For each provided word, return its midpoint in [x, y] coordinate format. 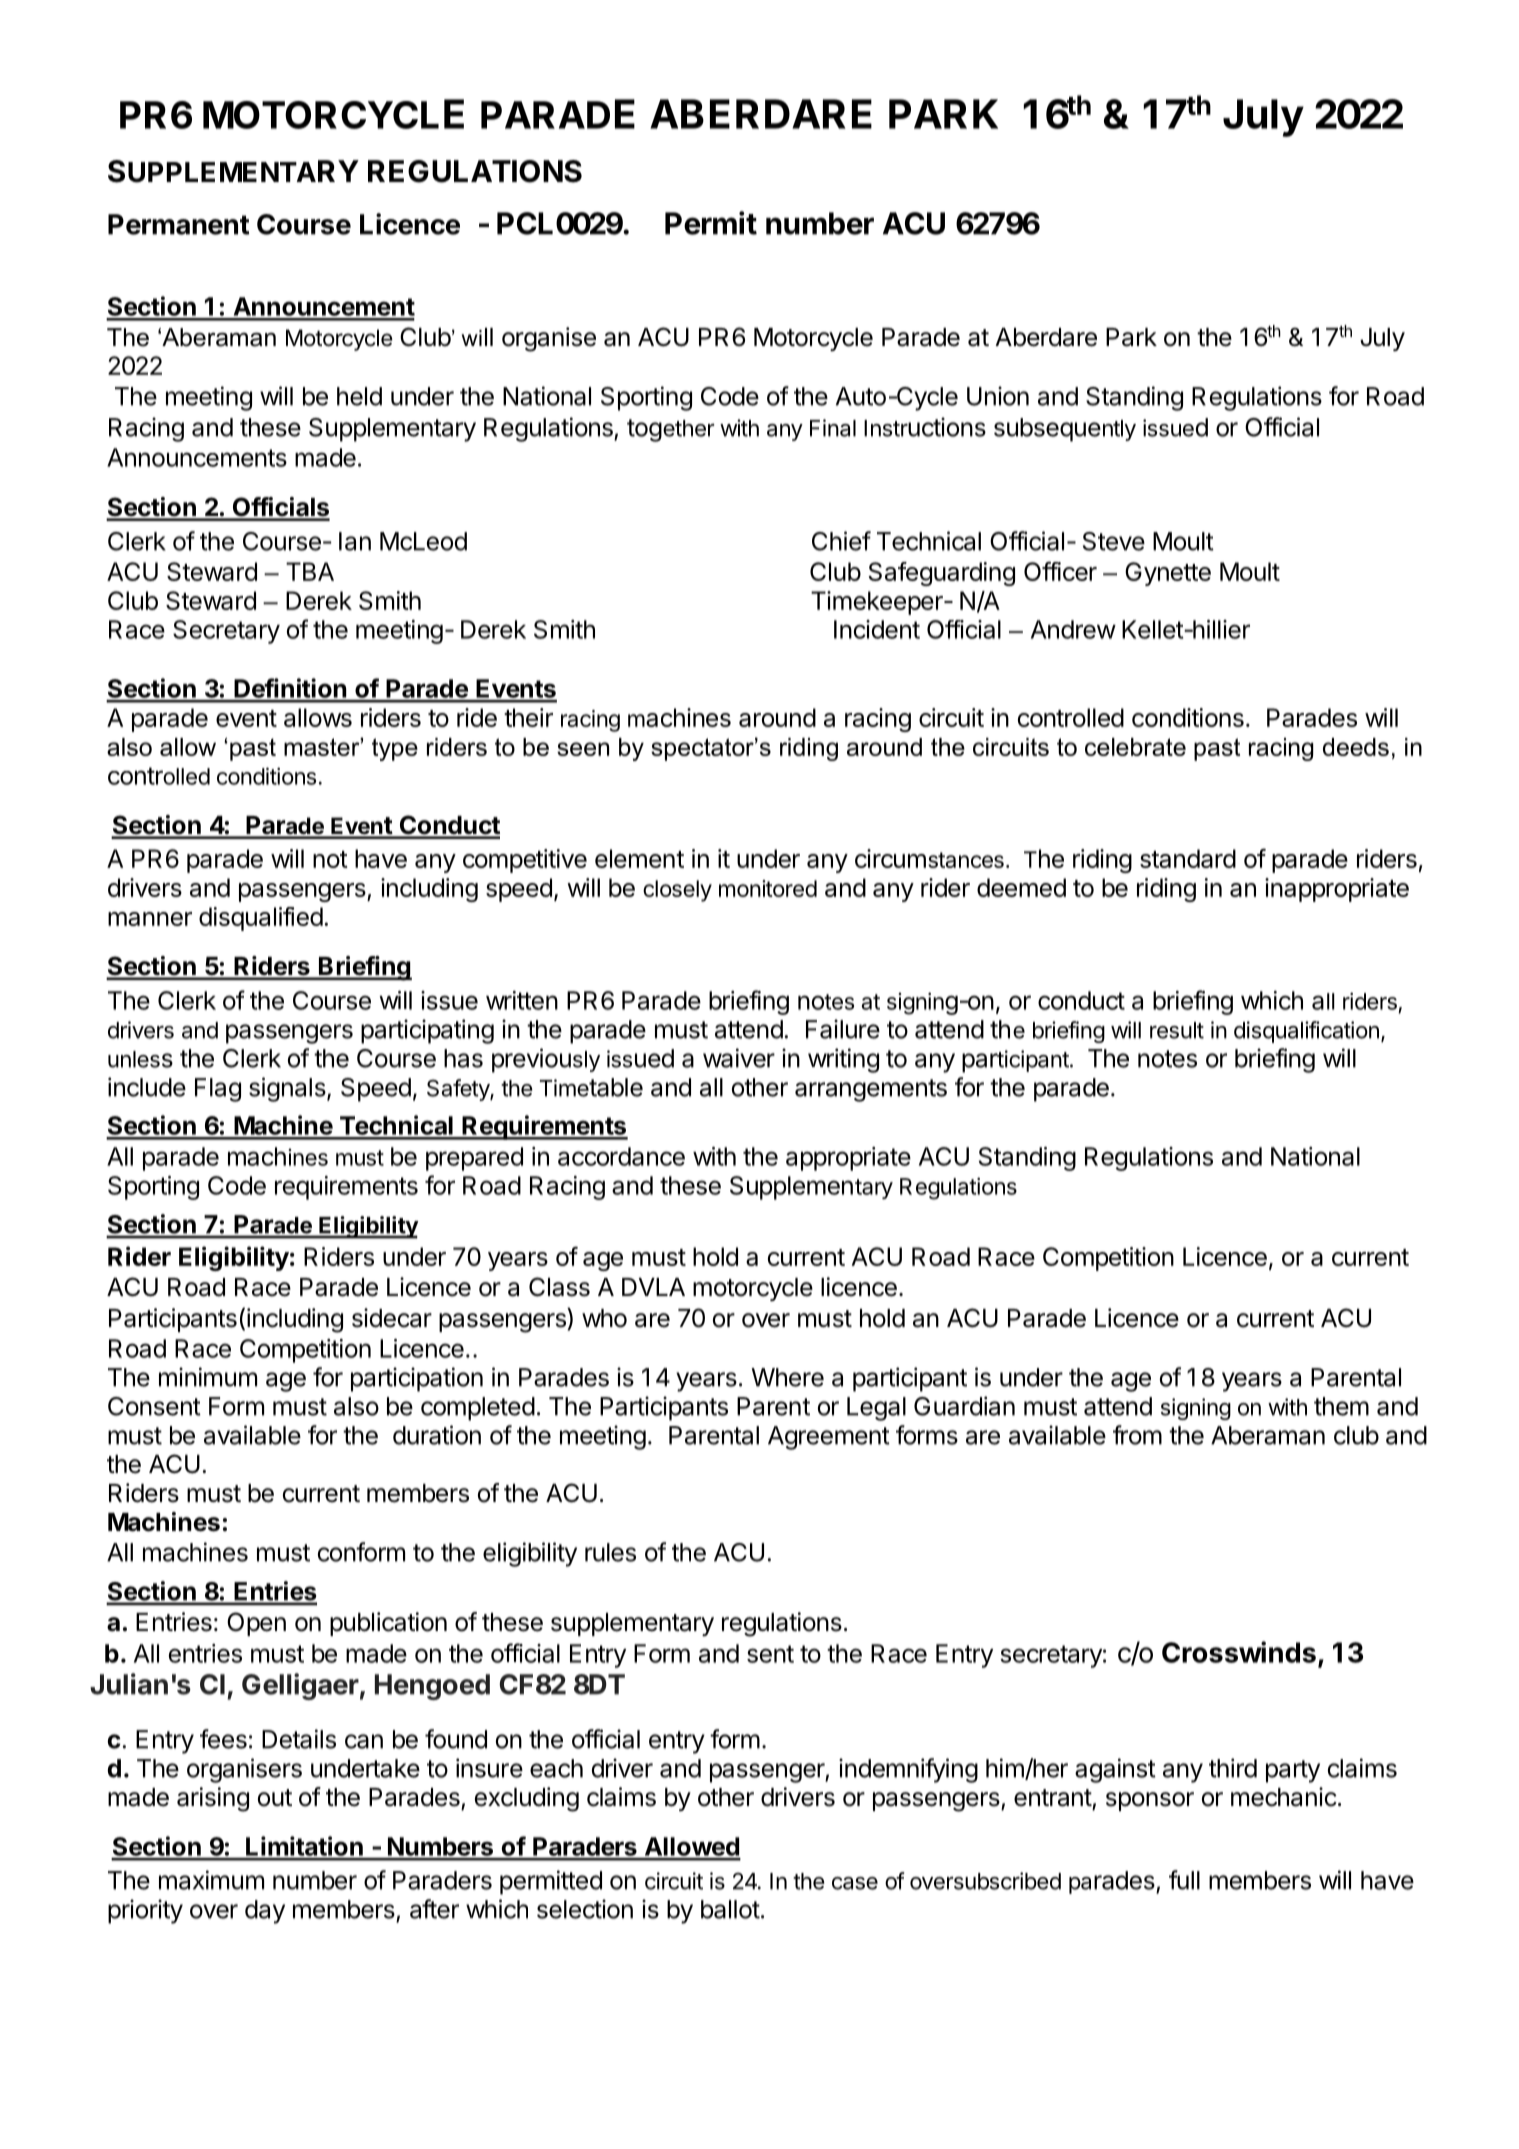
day [265, 1912]
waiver [739, 1058]
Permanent [179, 224]
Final [833, 428]
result [1177, 1030]
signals [287, 1089]
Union [998, 396]
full [1184, 1880]
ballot [730, 1909]
